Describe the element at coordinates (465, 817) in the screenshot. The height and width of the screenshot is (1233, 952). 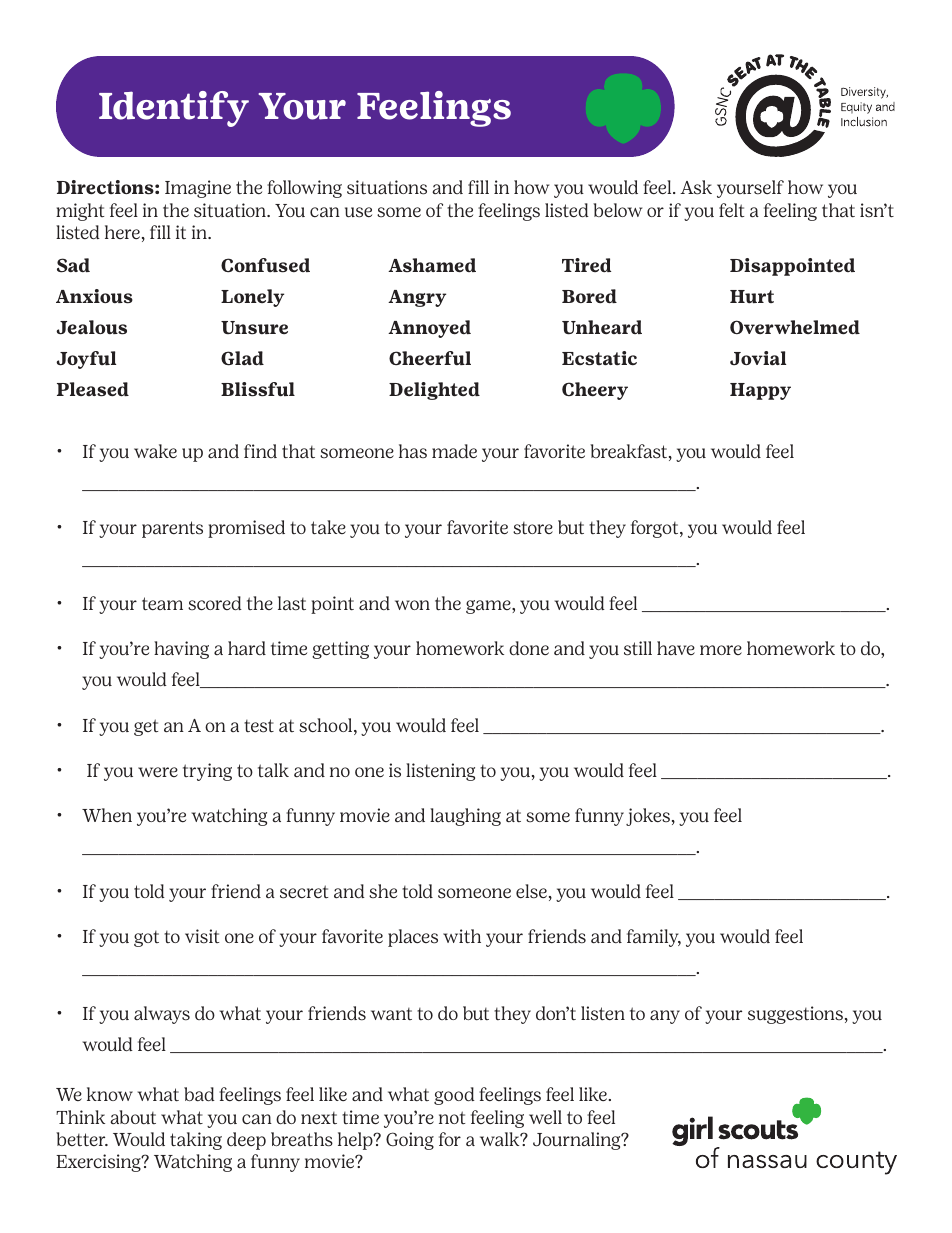
I see `laughing` at that location.
